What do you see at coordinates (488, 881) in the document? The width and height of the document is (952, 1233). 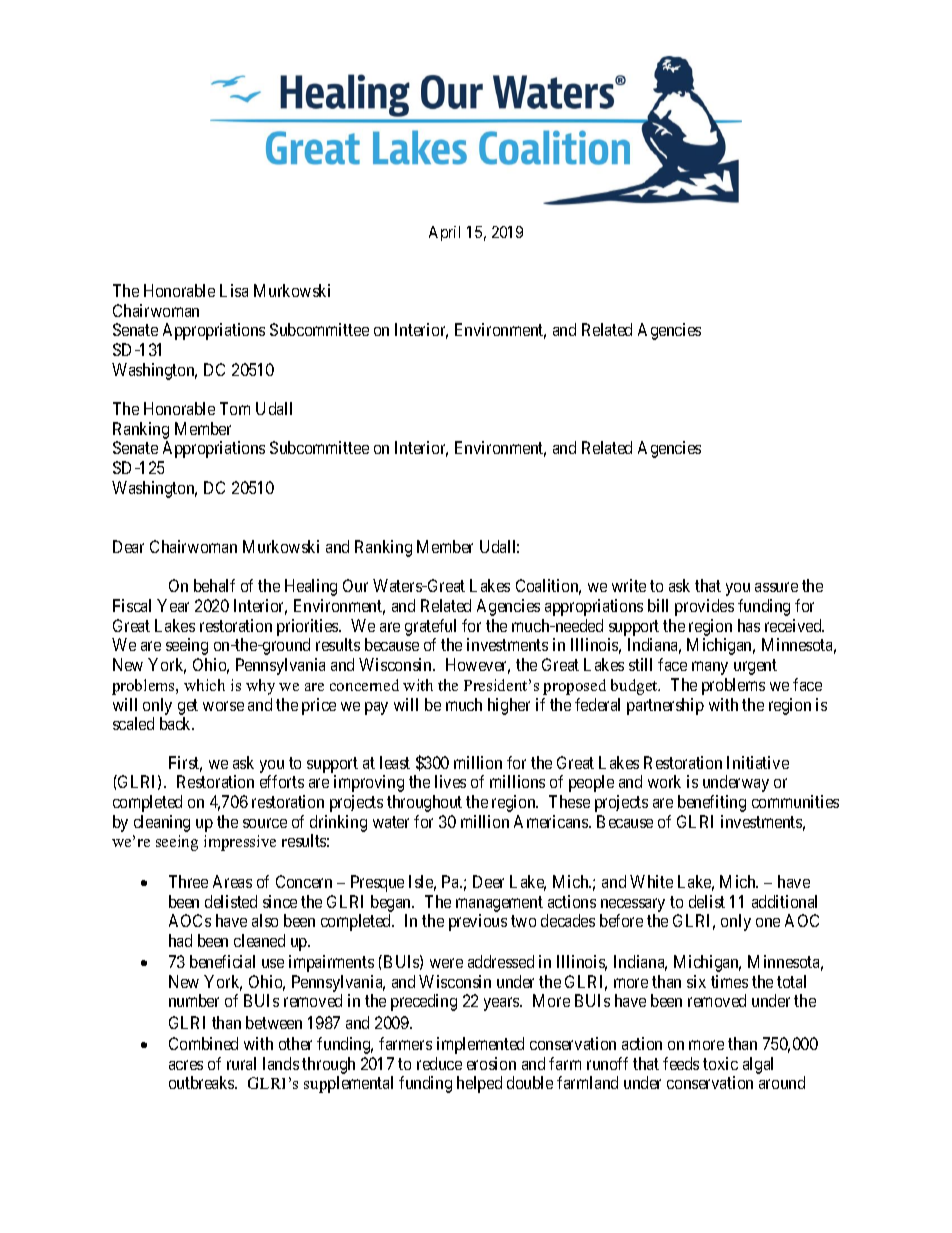 I see `Deer` at bounding box center [488, 881].
